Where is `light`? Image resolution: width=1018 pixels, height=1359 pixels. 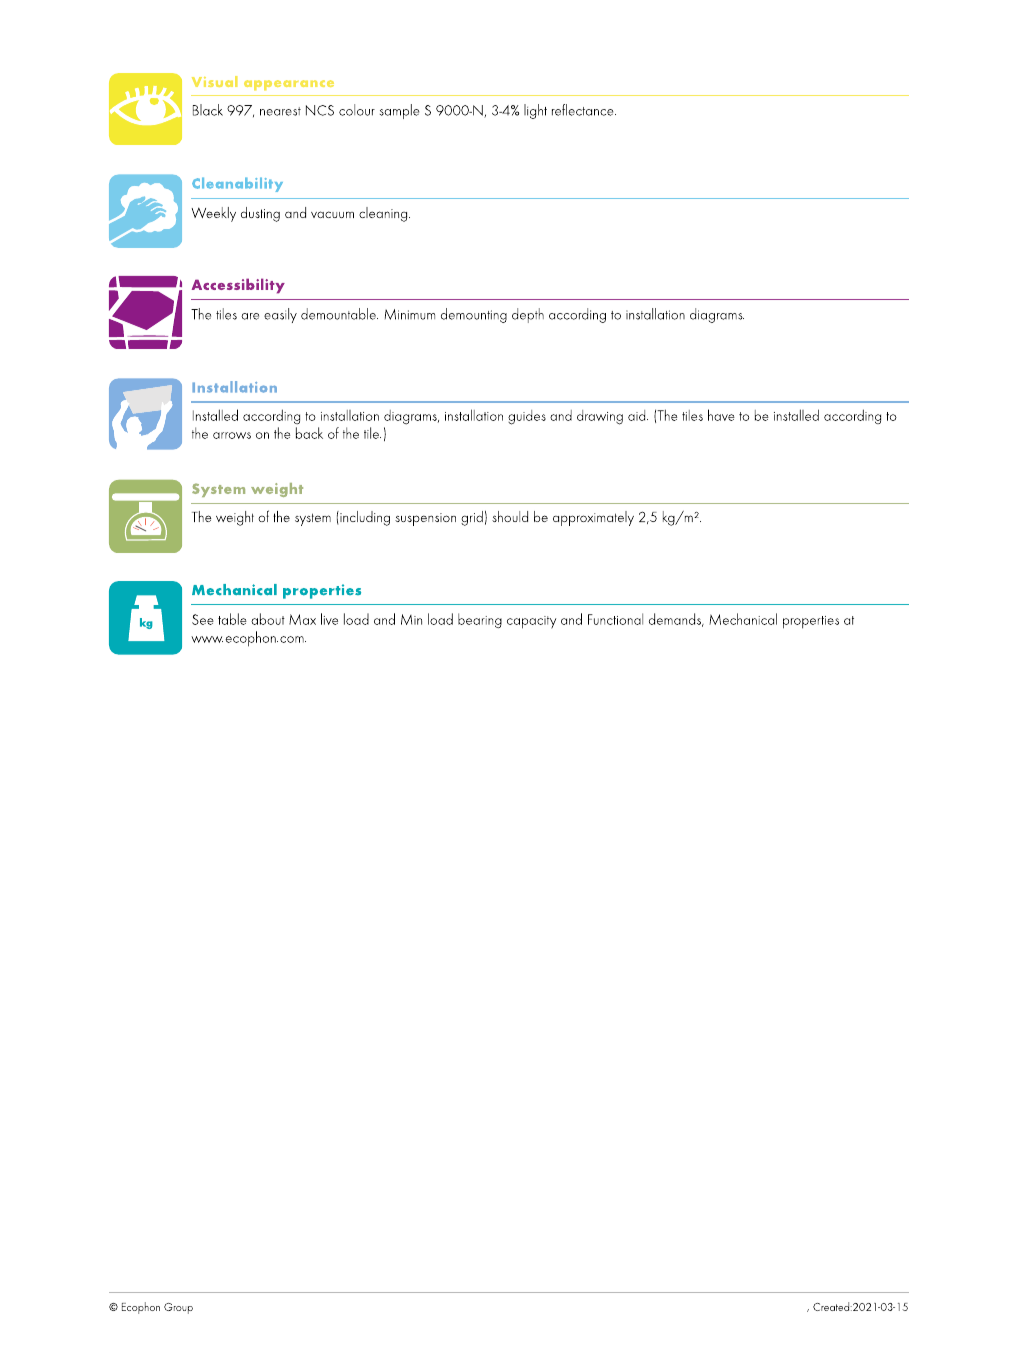
light is located at coordinates (535, 111).
